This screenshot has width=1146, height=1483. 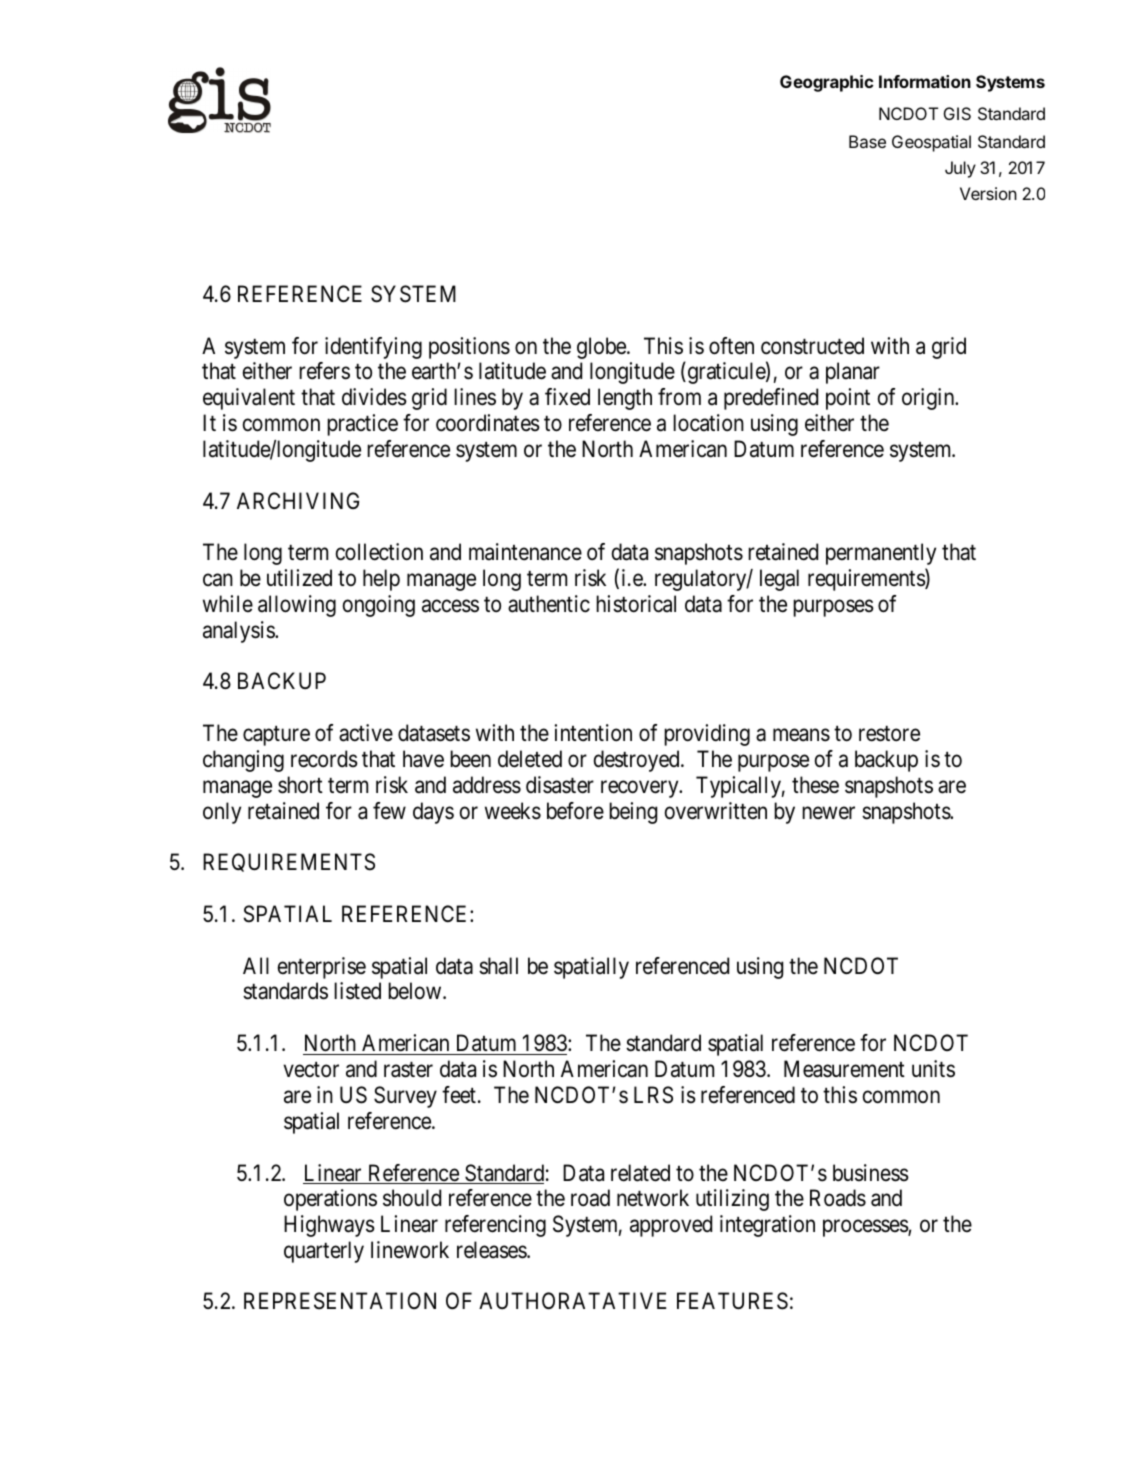 What do you see at coordinates (593, 733) in the screenshot?
I see `intention` at bounding box center [593, 733].
